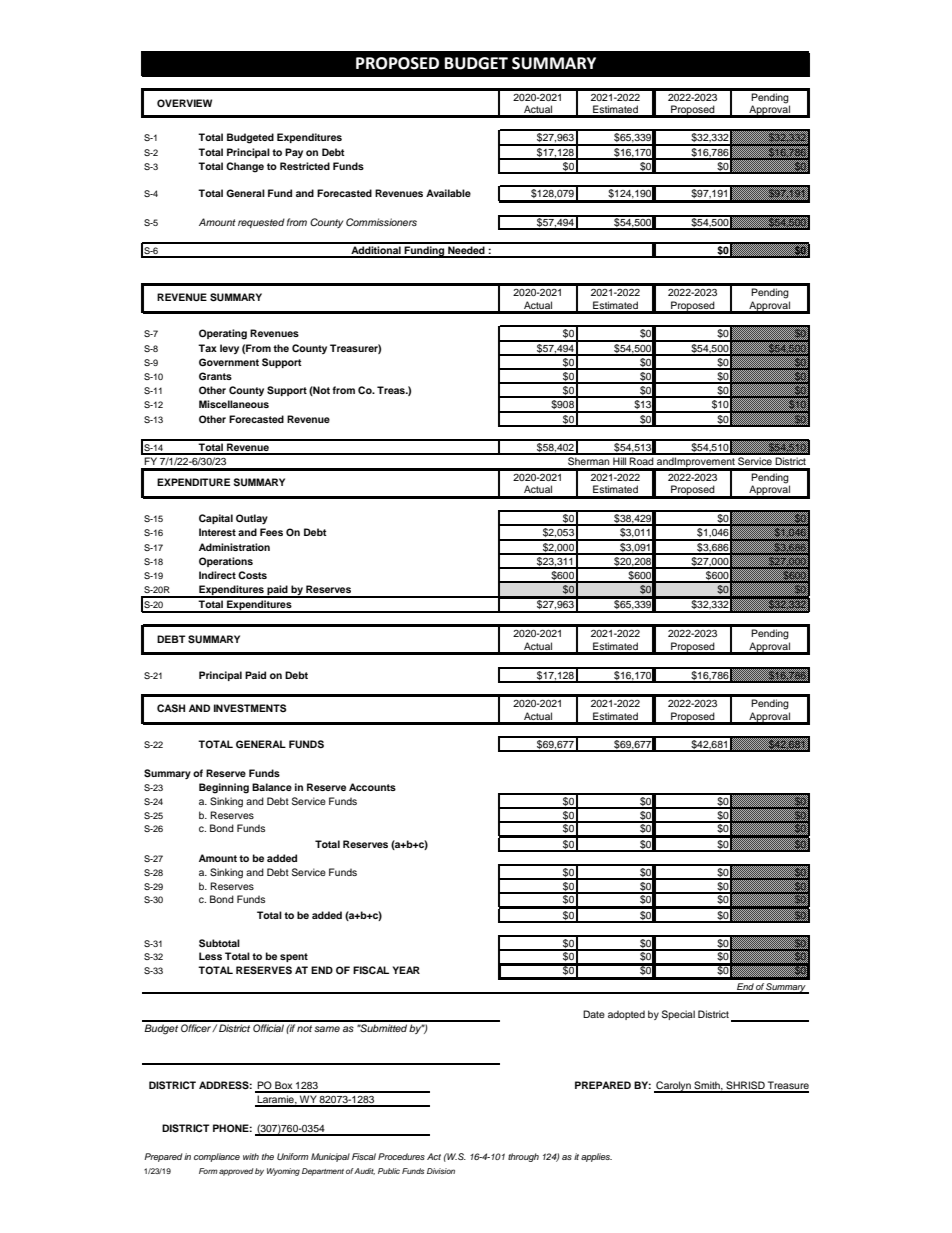 The width and height of the image is (952, 1233). Describe the element at coordinates (594, 1014) in the image. I see `Date` at that location.
